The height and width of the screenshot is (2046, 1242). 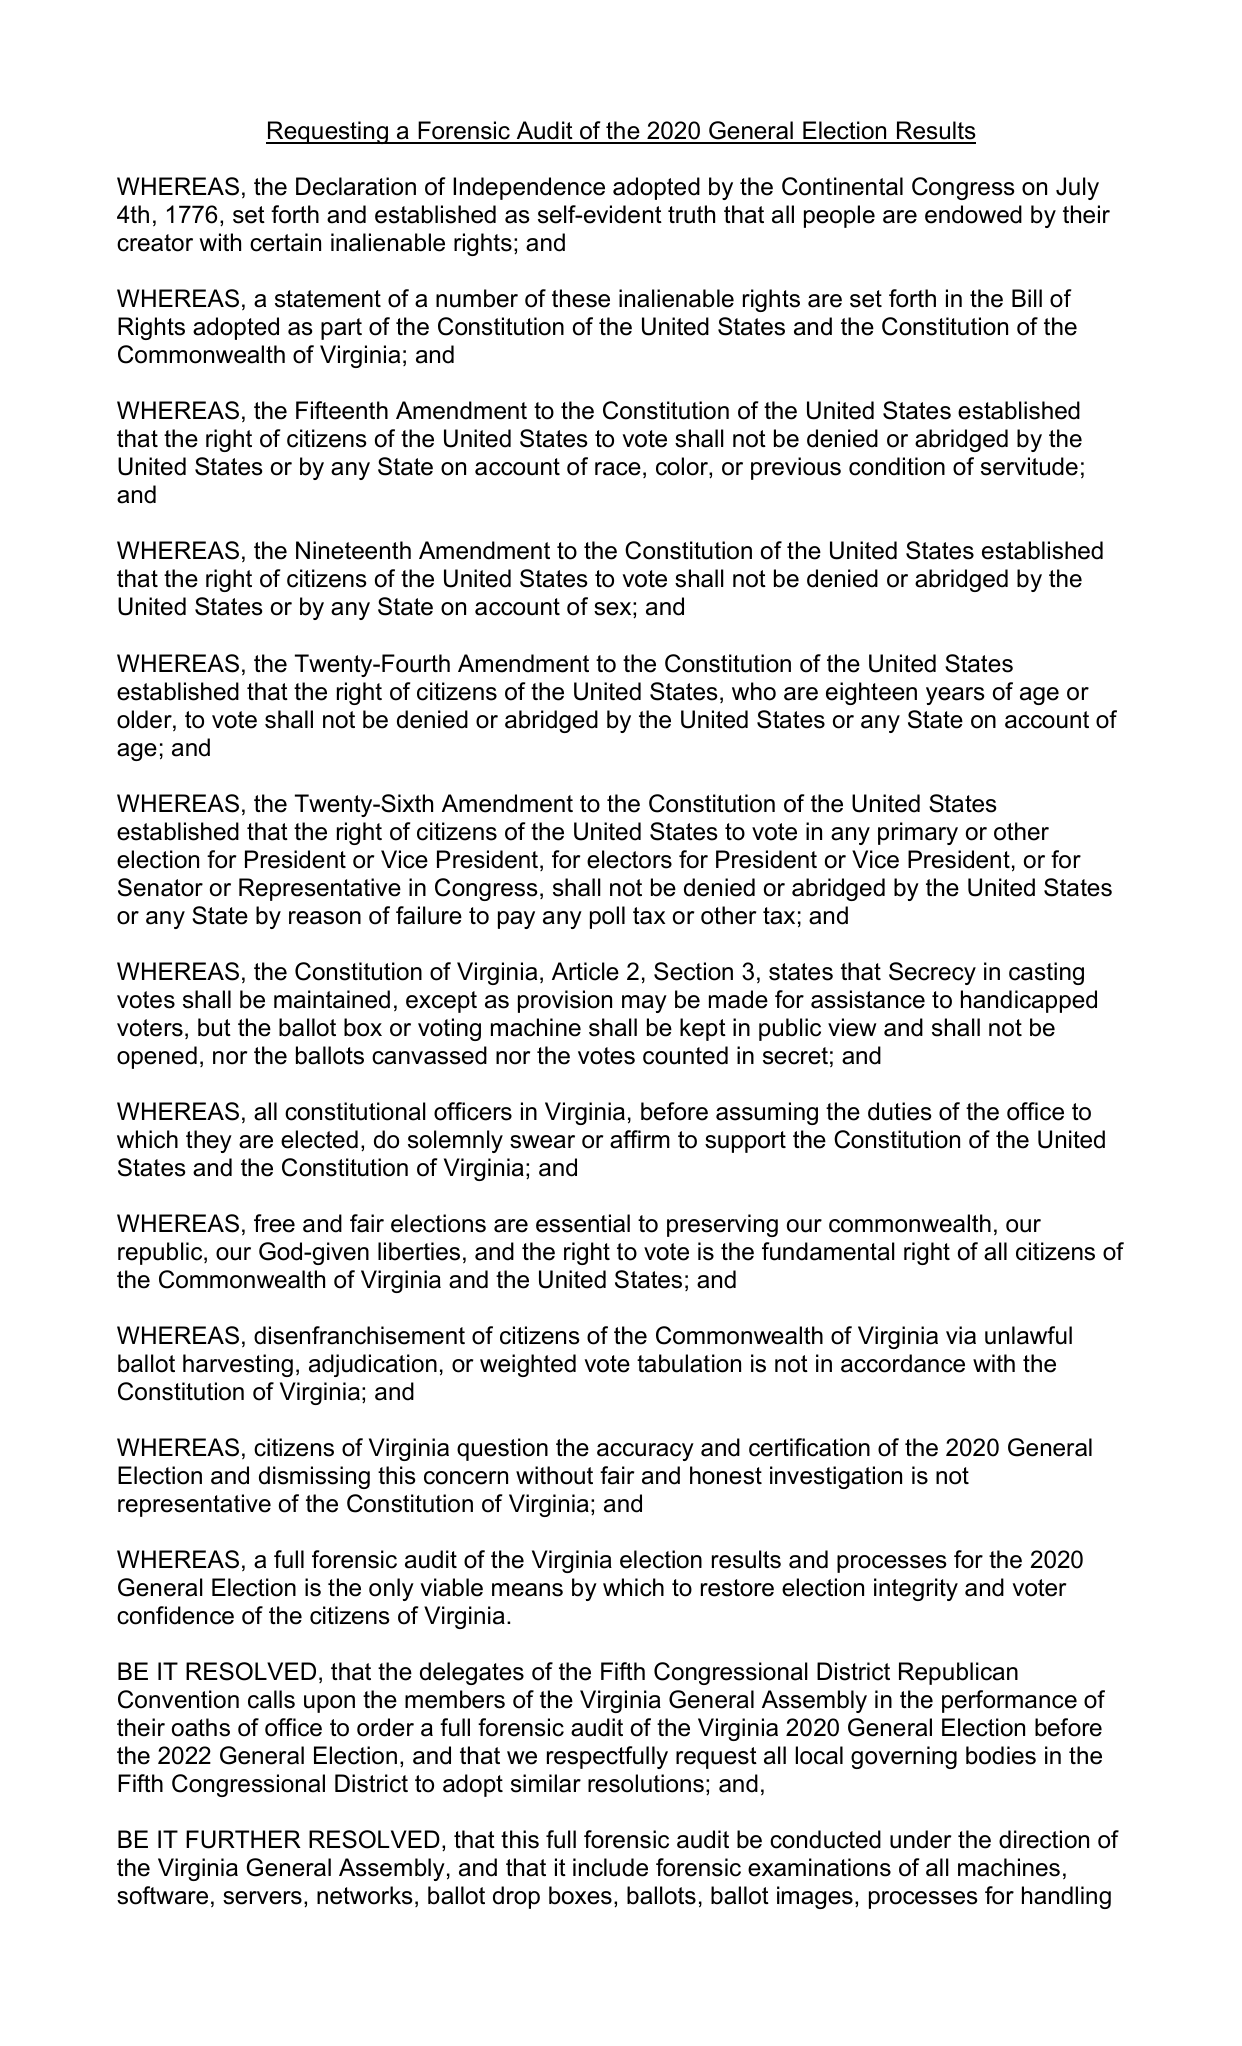 I want to click on accuracy, so click(x=645, y=1452).
